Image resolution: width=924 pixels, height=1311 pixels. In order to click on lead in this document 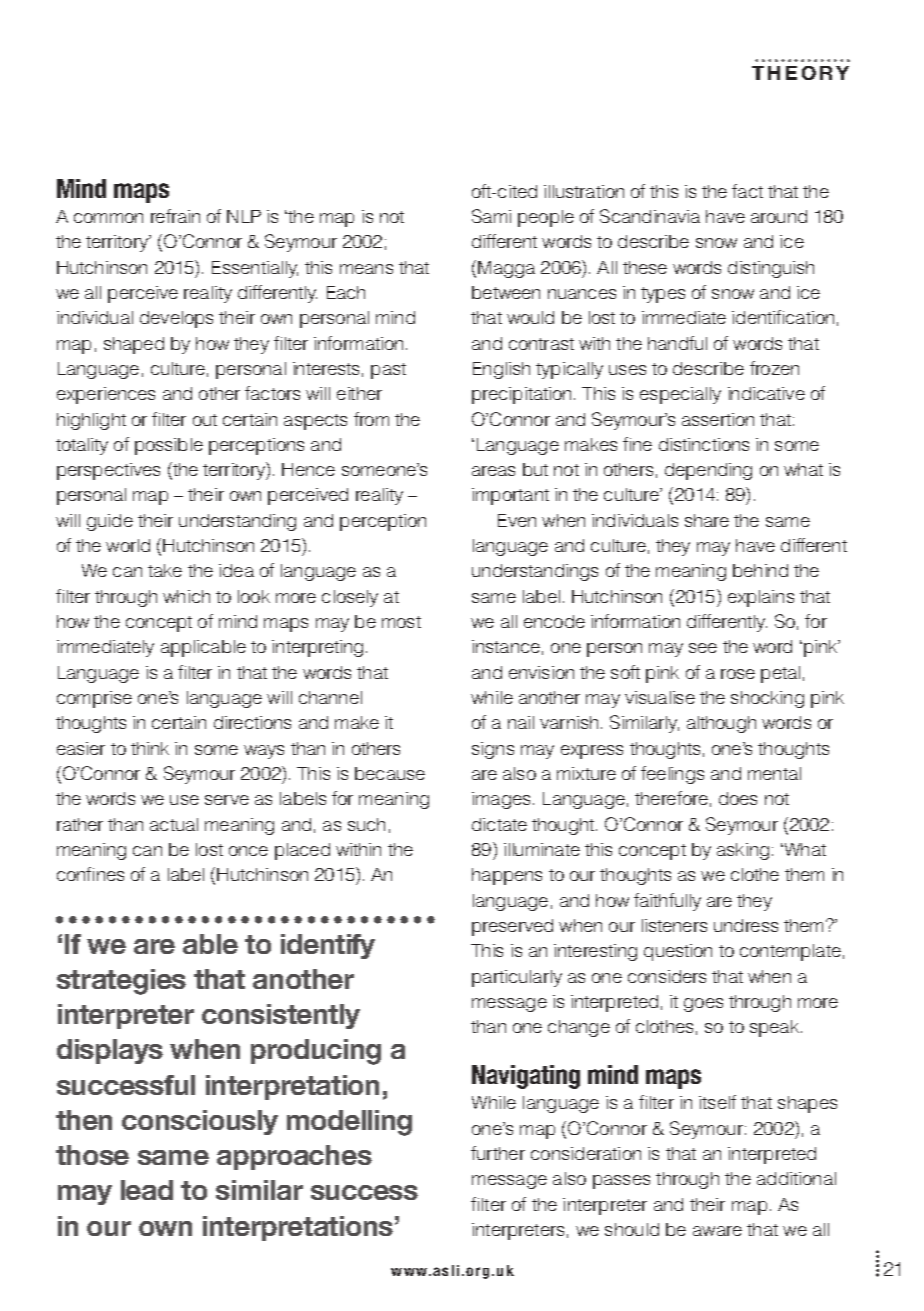, I will do `click(147, 1190)`.
